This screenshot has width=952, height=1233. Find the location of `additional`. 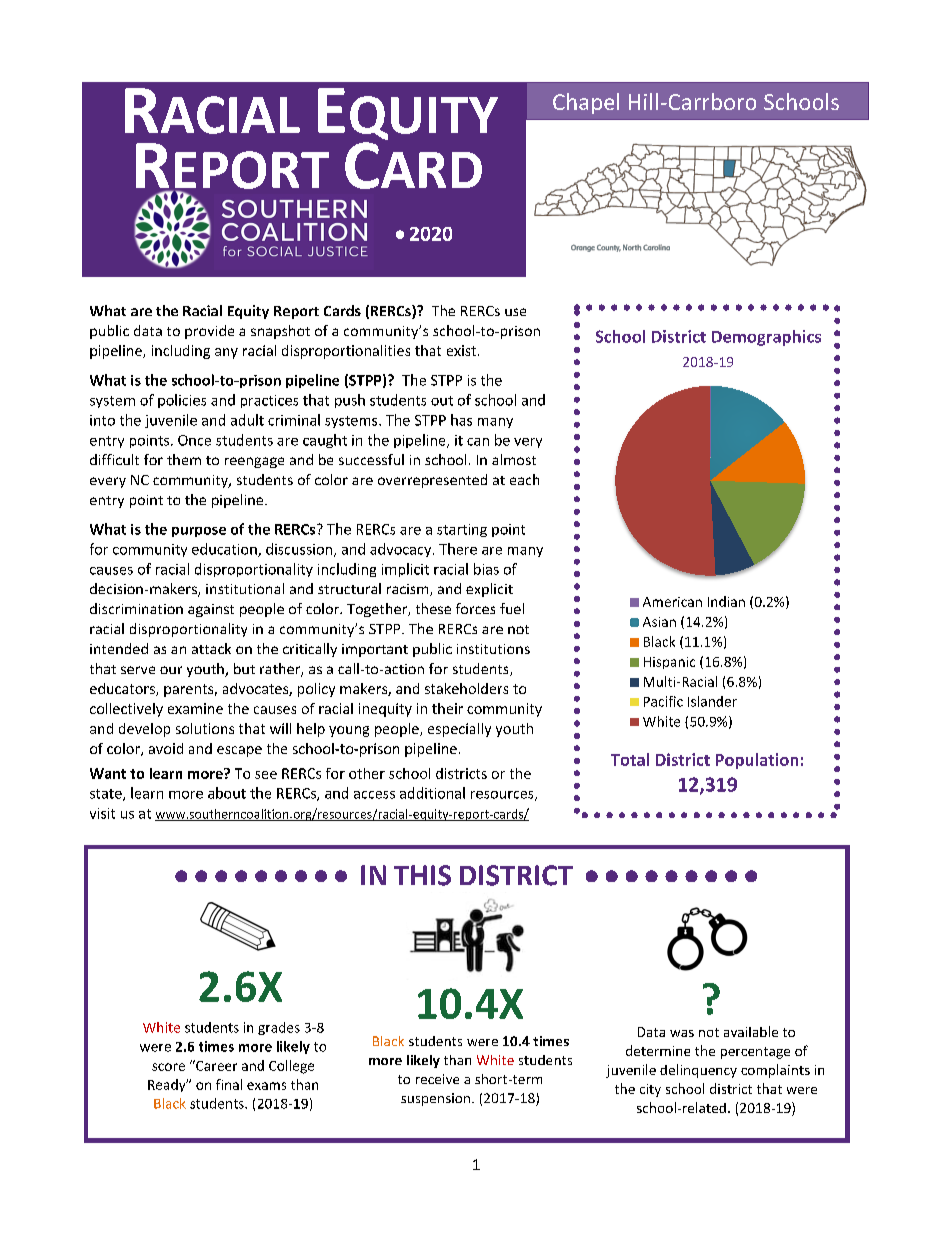

additional is located at coordinates (432, 793).
